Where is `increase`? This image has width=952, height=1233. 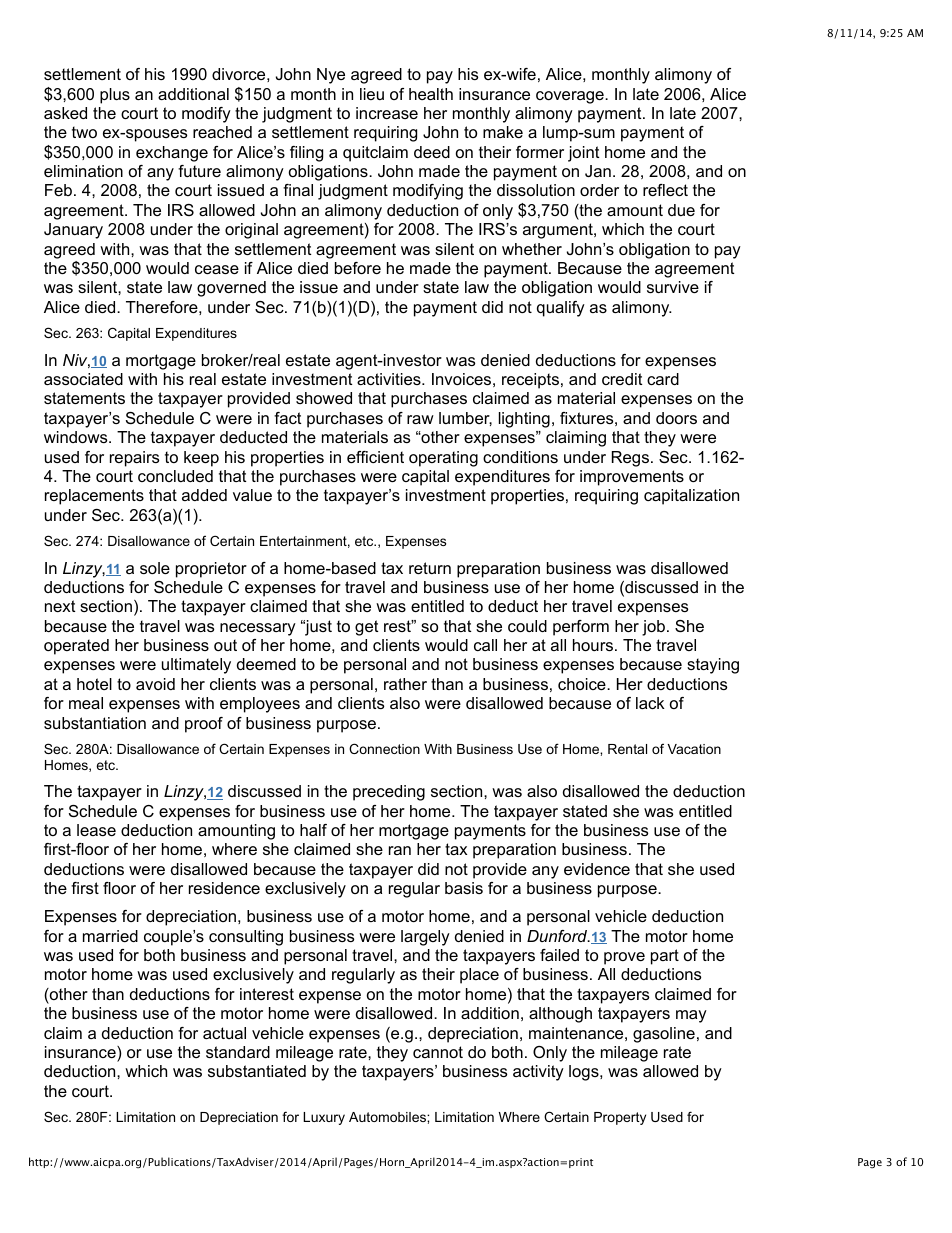
increase is located at coordinates (387, 113).
